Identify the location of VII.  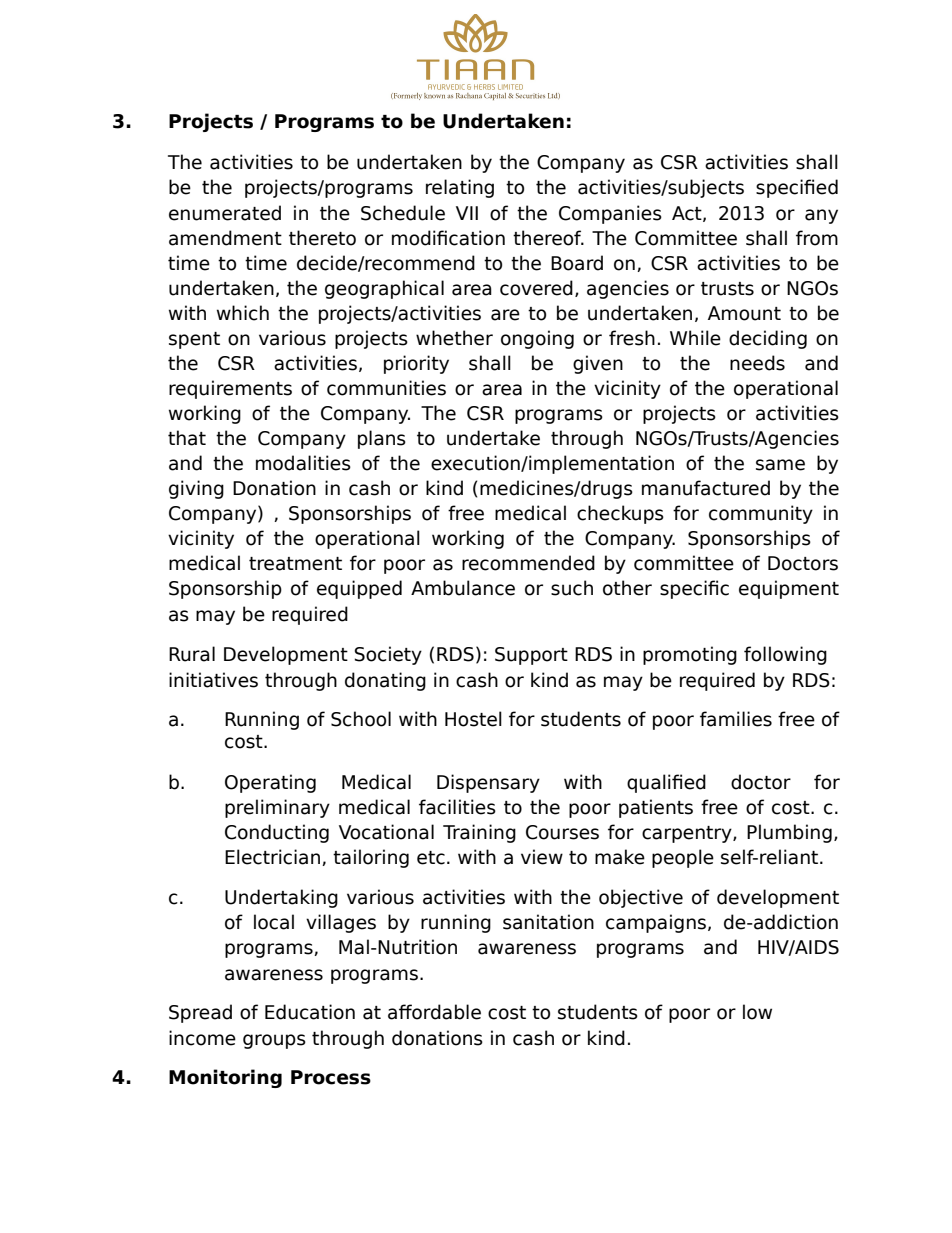
(467, 213).
